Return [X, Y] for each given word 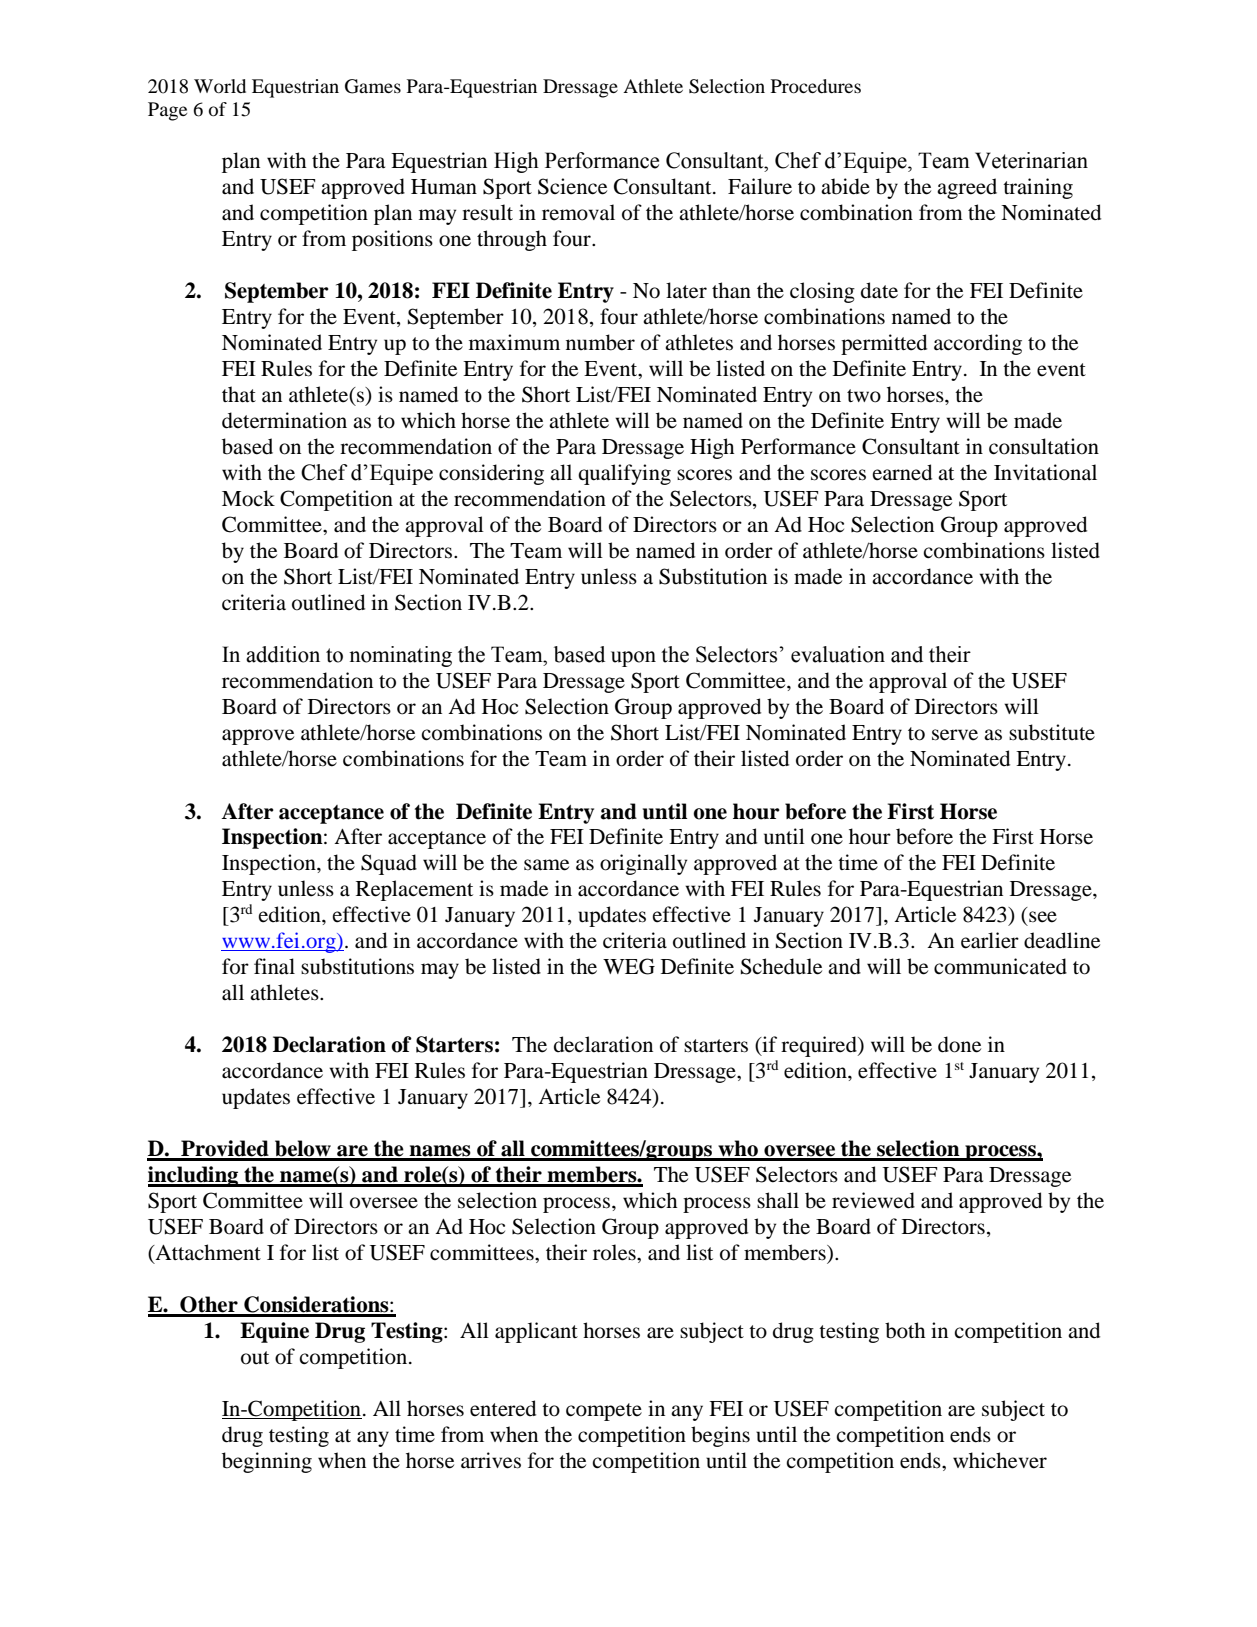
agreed [967, 188]
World [220, 86]
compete [604, 1412]
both [905, 1330]
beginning [267, 1462]
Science [572, 186]
